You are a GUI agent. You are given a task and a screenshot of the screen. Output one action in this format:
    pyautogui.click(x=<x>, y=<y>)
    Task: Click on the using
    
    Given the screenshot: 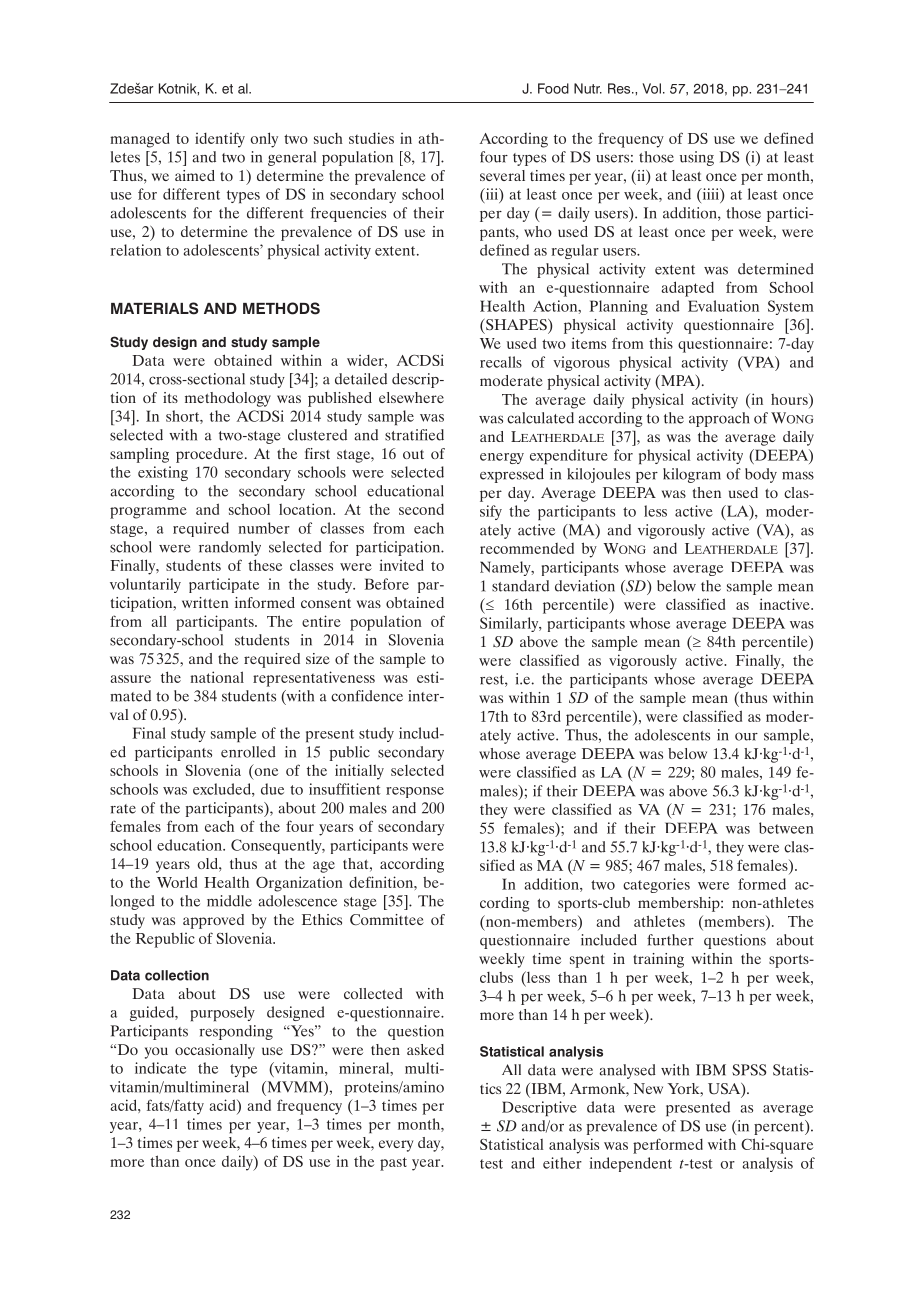 What is the action you would take?
    pyautogui.click(x=697, y=158)
